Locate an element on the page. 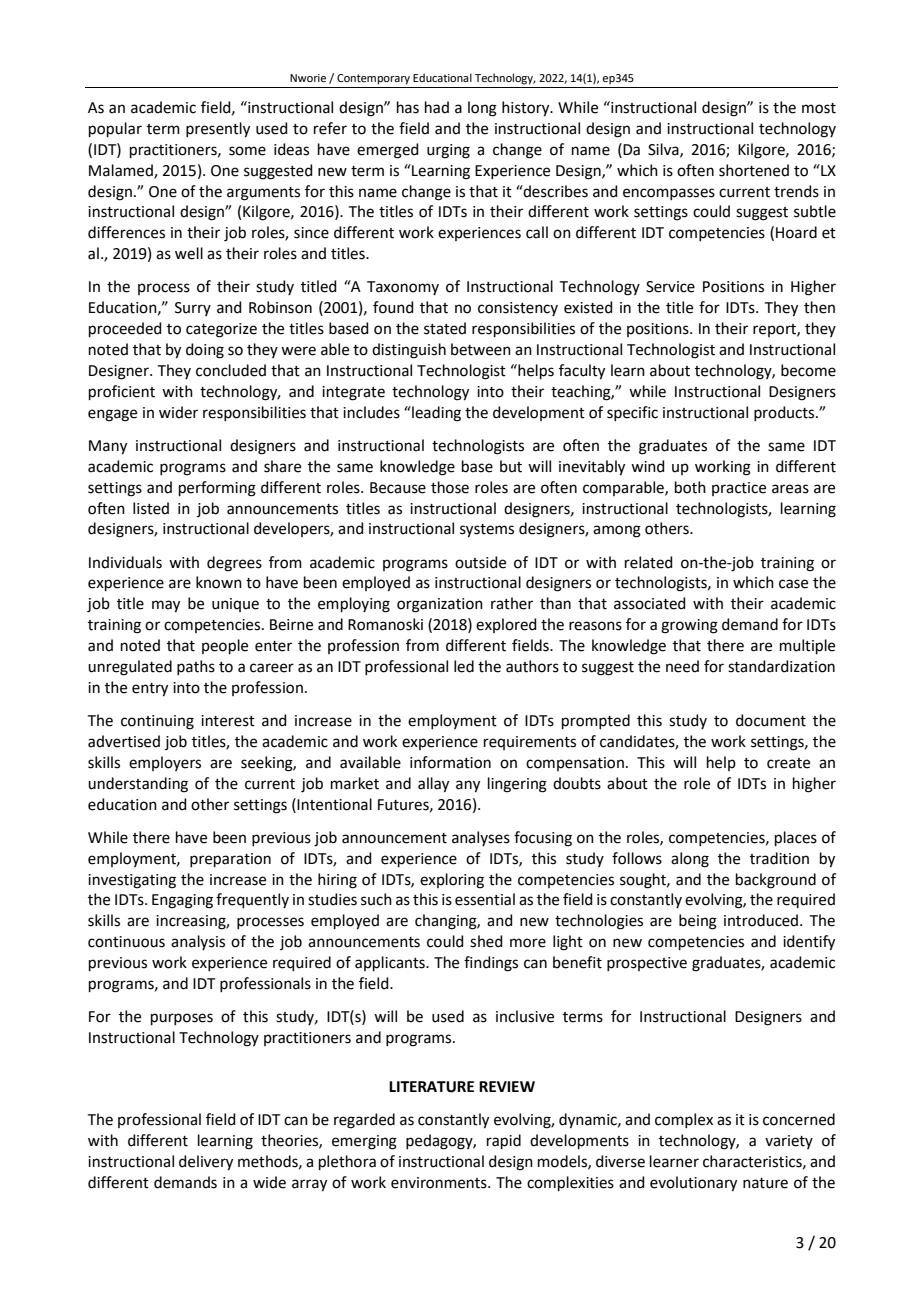  had is located at coordinates (437, 107).
